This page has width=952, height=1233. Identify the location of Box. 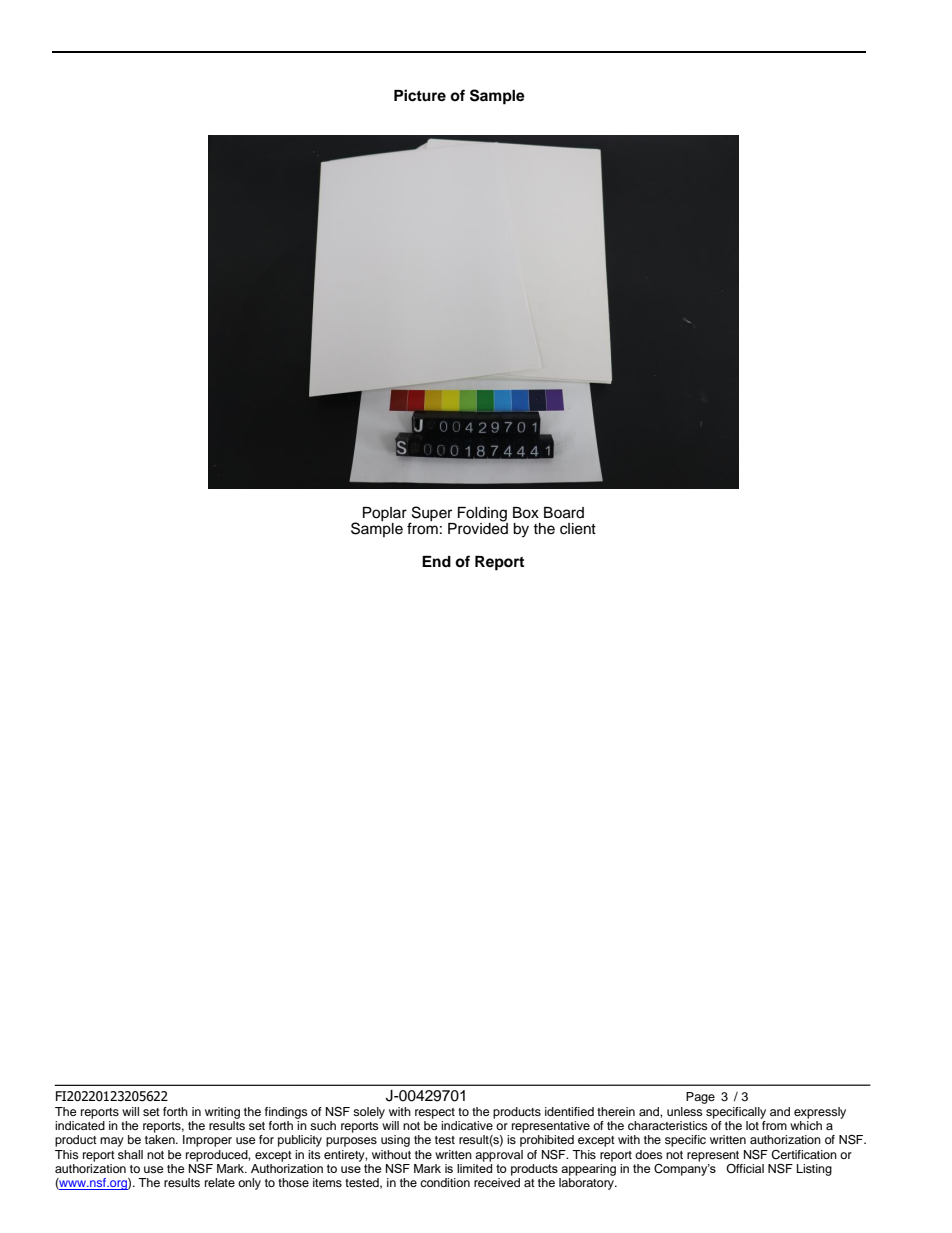
(526, 513).
